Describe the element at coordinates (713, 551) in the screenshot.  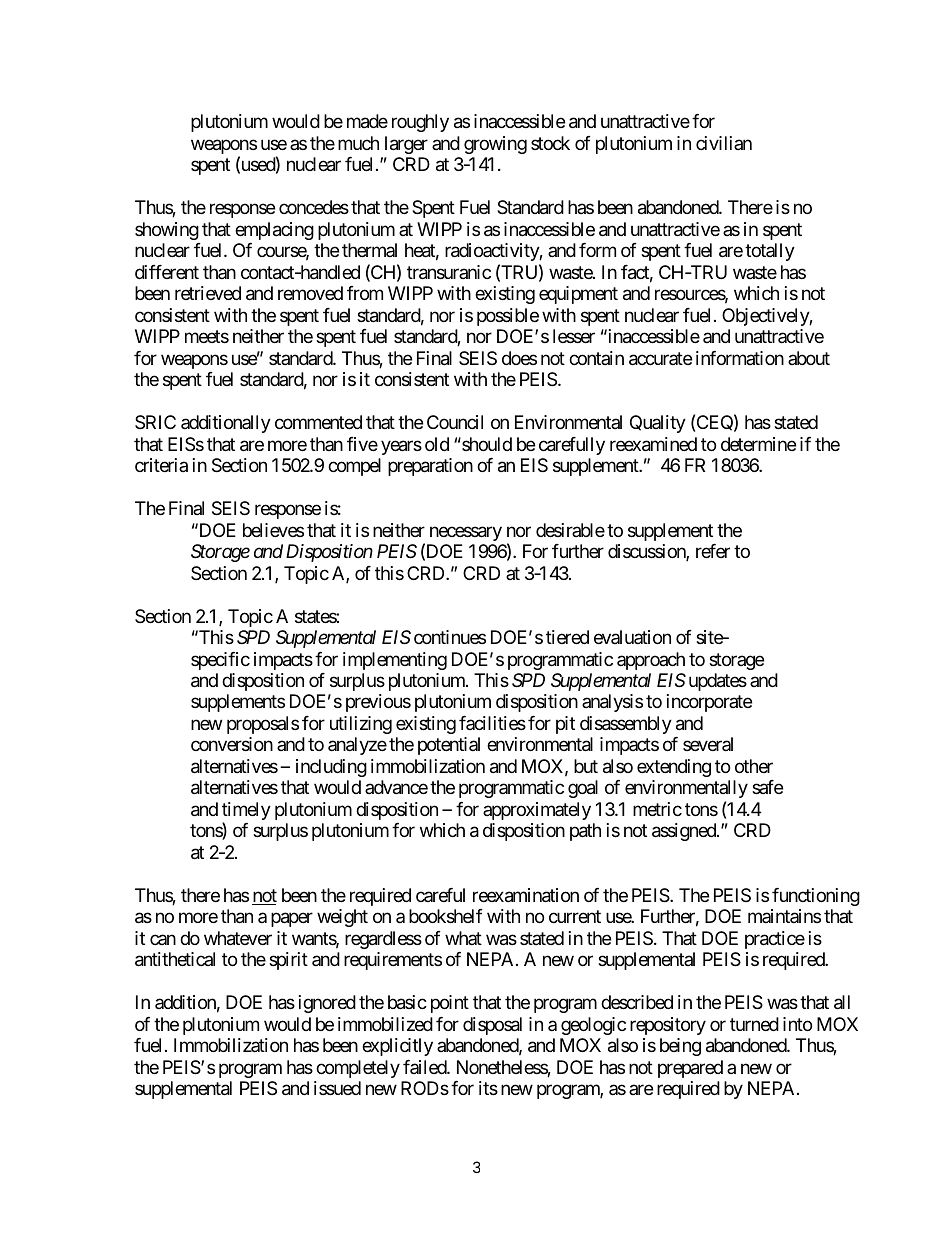
I see `refer` at that location.
